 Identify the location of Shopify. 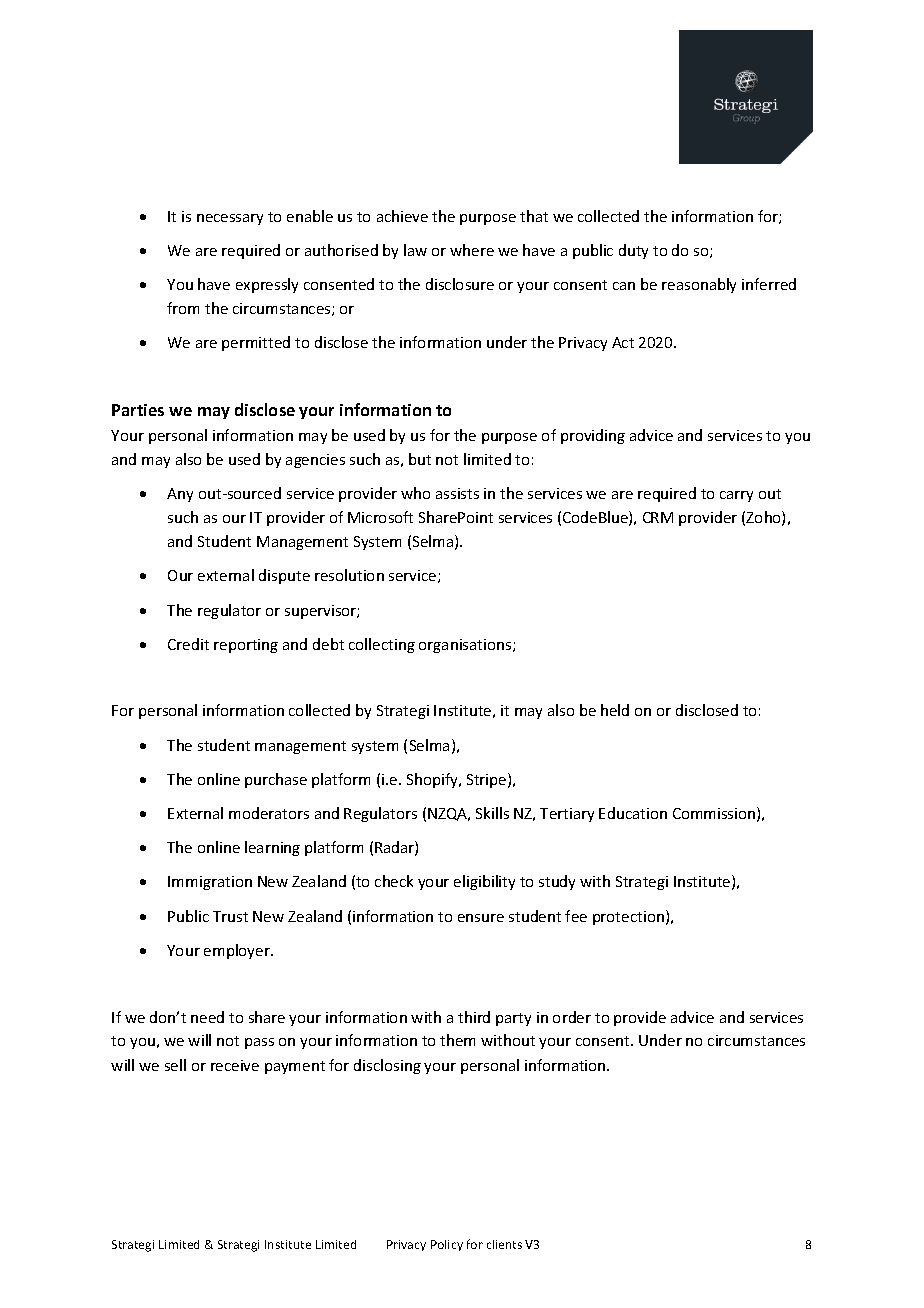
(433, 780).
